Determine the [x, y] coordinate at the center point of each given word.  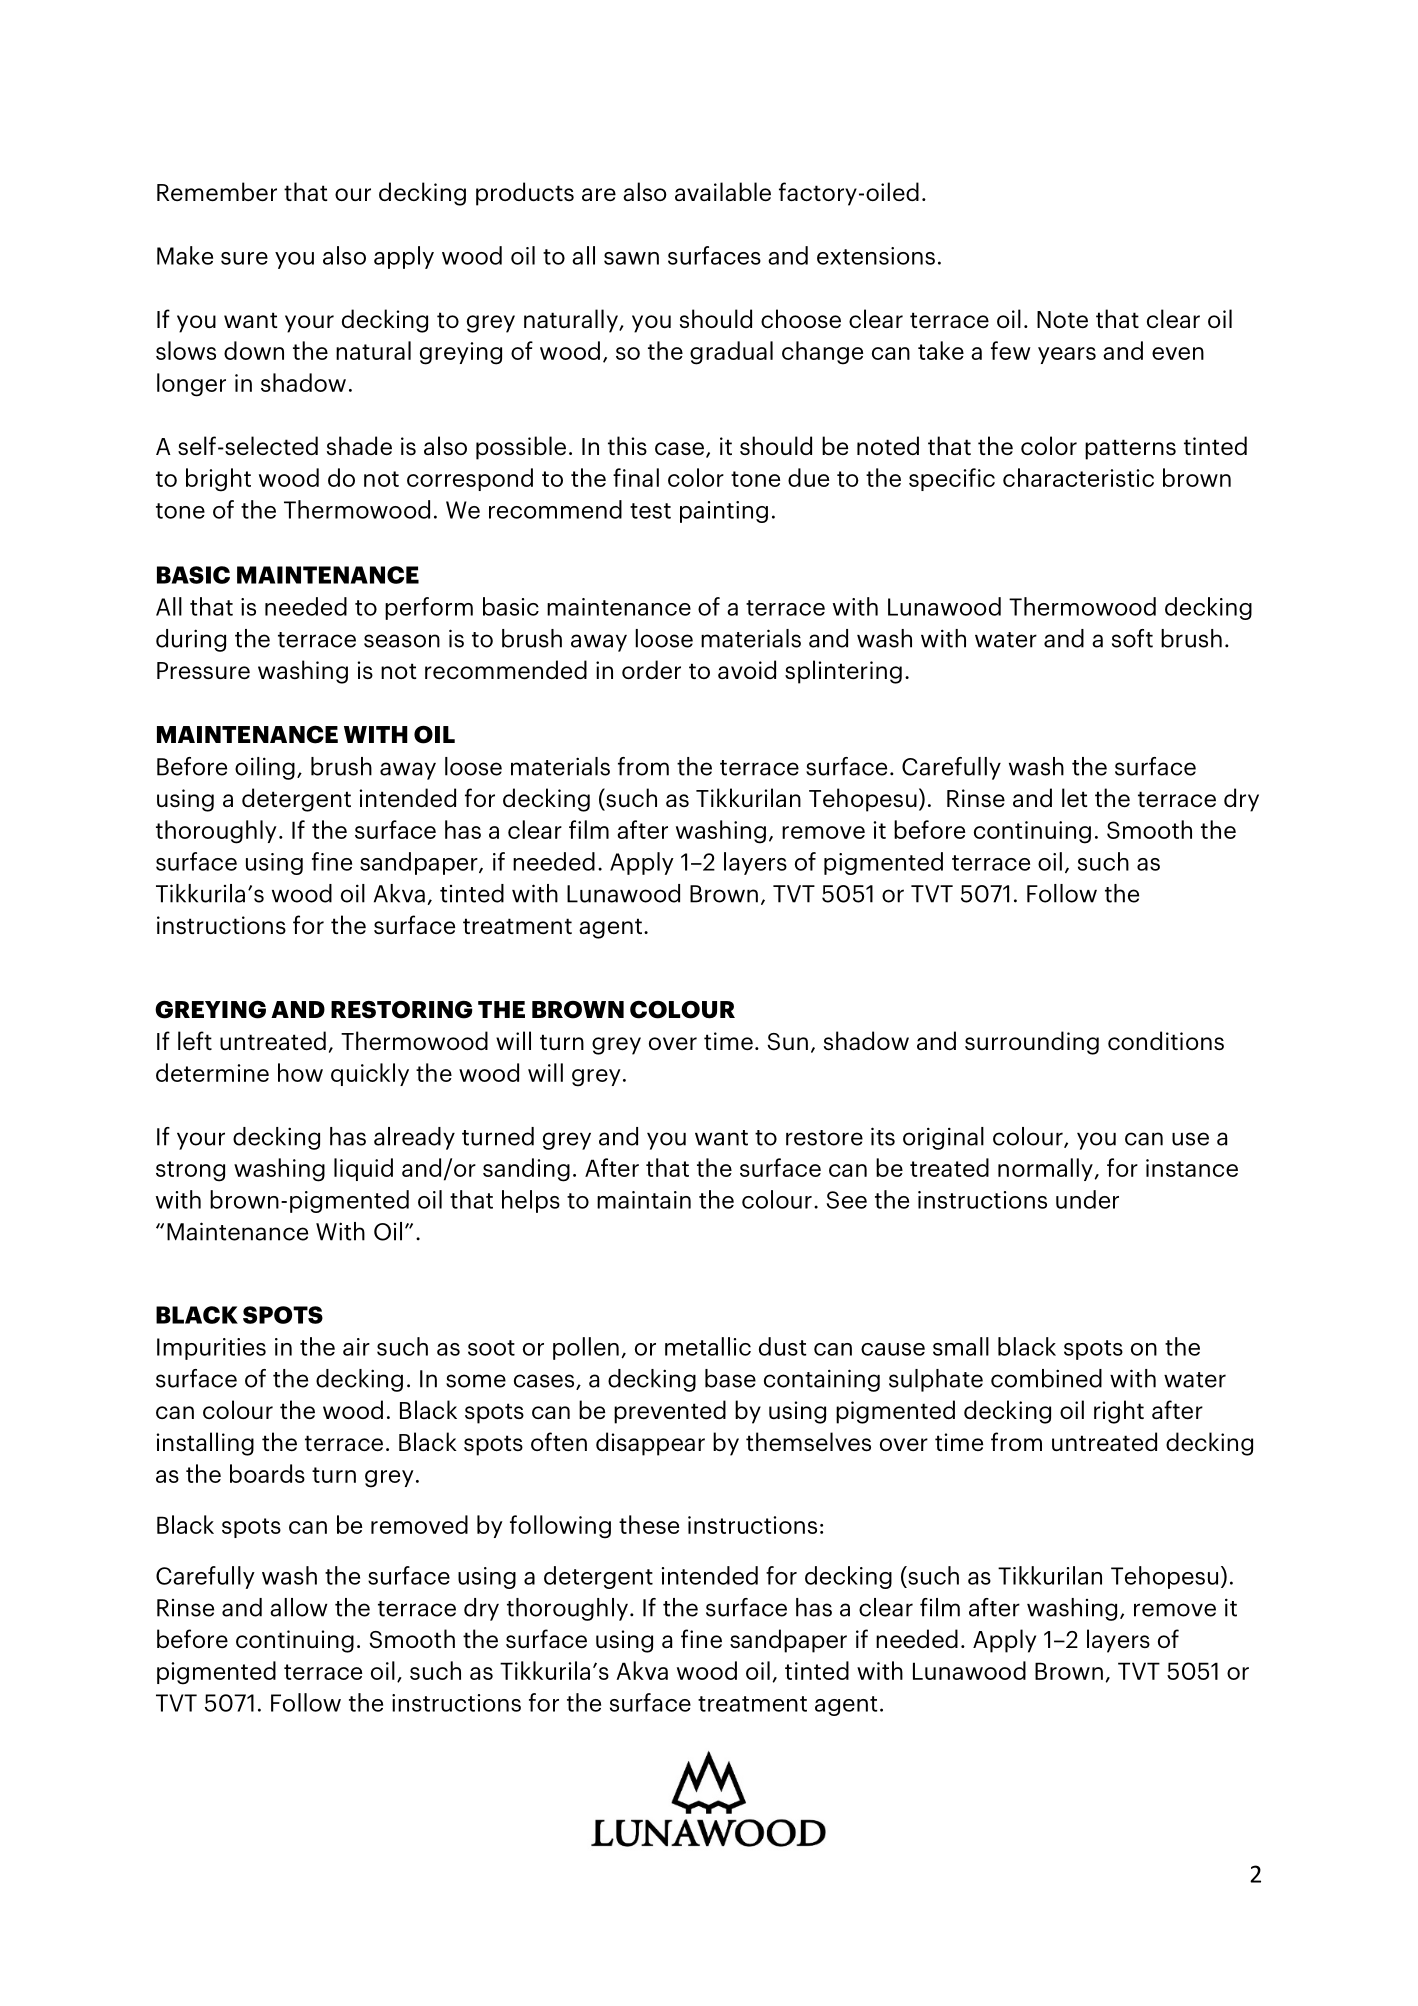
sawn [631, 258]
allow [299, 1607]
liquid [363, 1169]
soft [1132, 638]
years [1067, 355]
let [1074, 797]
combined [1046, 1378]
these [649, 1524]
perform [429, 608]
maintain [644, 1200]
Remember [217, 191]
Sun [787, 1041]
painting [724, 512]
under [1087, 1199]
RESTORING [401, 1009]
